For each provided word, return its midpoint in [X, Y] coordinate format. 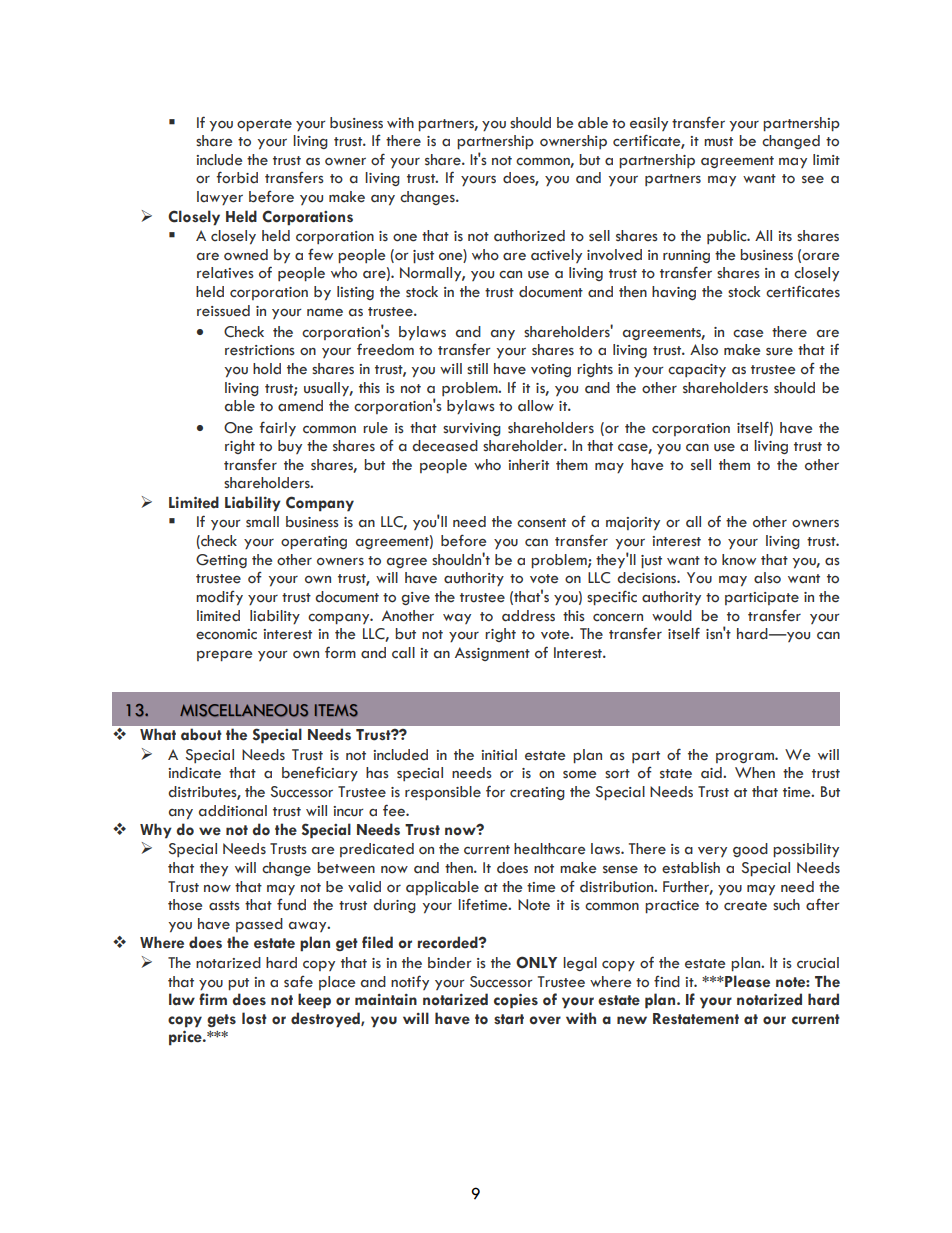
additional [233, 811]
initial [499, 755]
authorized [529, 236]
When [755, 773]
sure [779, 352]
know [739, 559]
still [477, 369]
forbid [237, 177]
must [718, 142]
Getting [221, 561]
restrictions [260, 350]
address [528, 616]
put [238, 984]
